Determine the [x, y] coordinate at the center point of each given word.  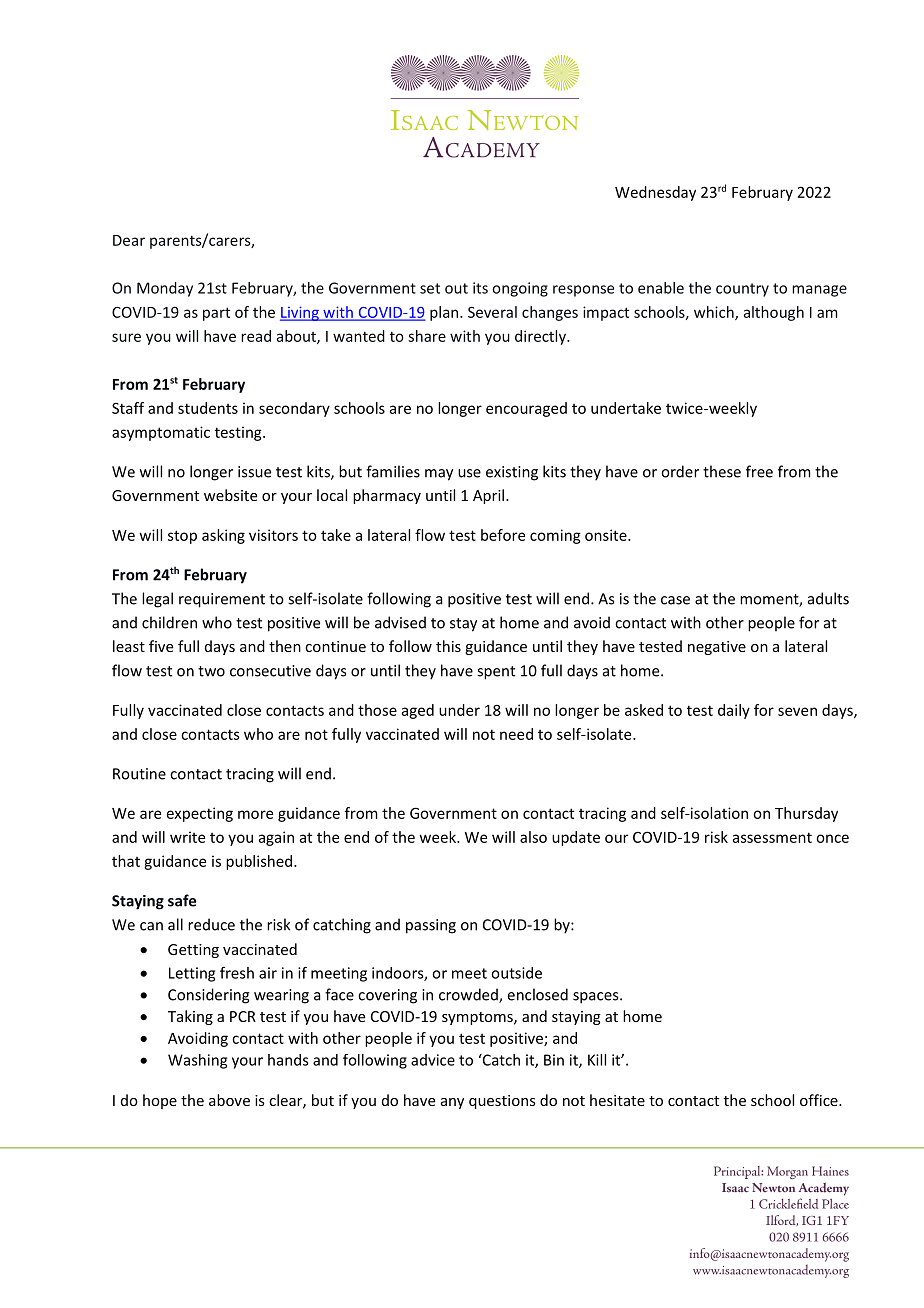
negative [717, 648]
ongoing [520, 289]
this [448, 646]
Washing [197, 1061]
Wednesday [655, 193]
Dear [129, 240]
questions [502, 1102]
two [211, 671]
